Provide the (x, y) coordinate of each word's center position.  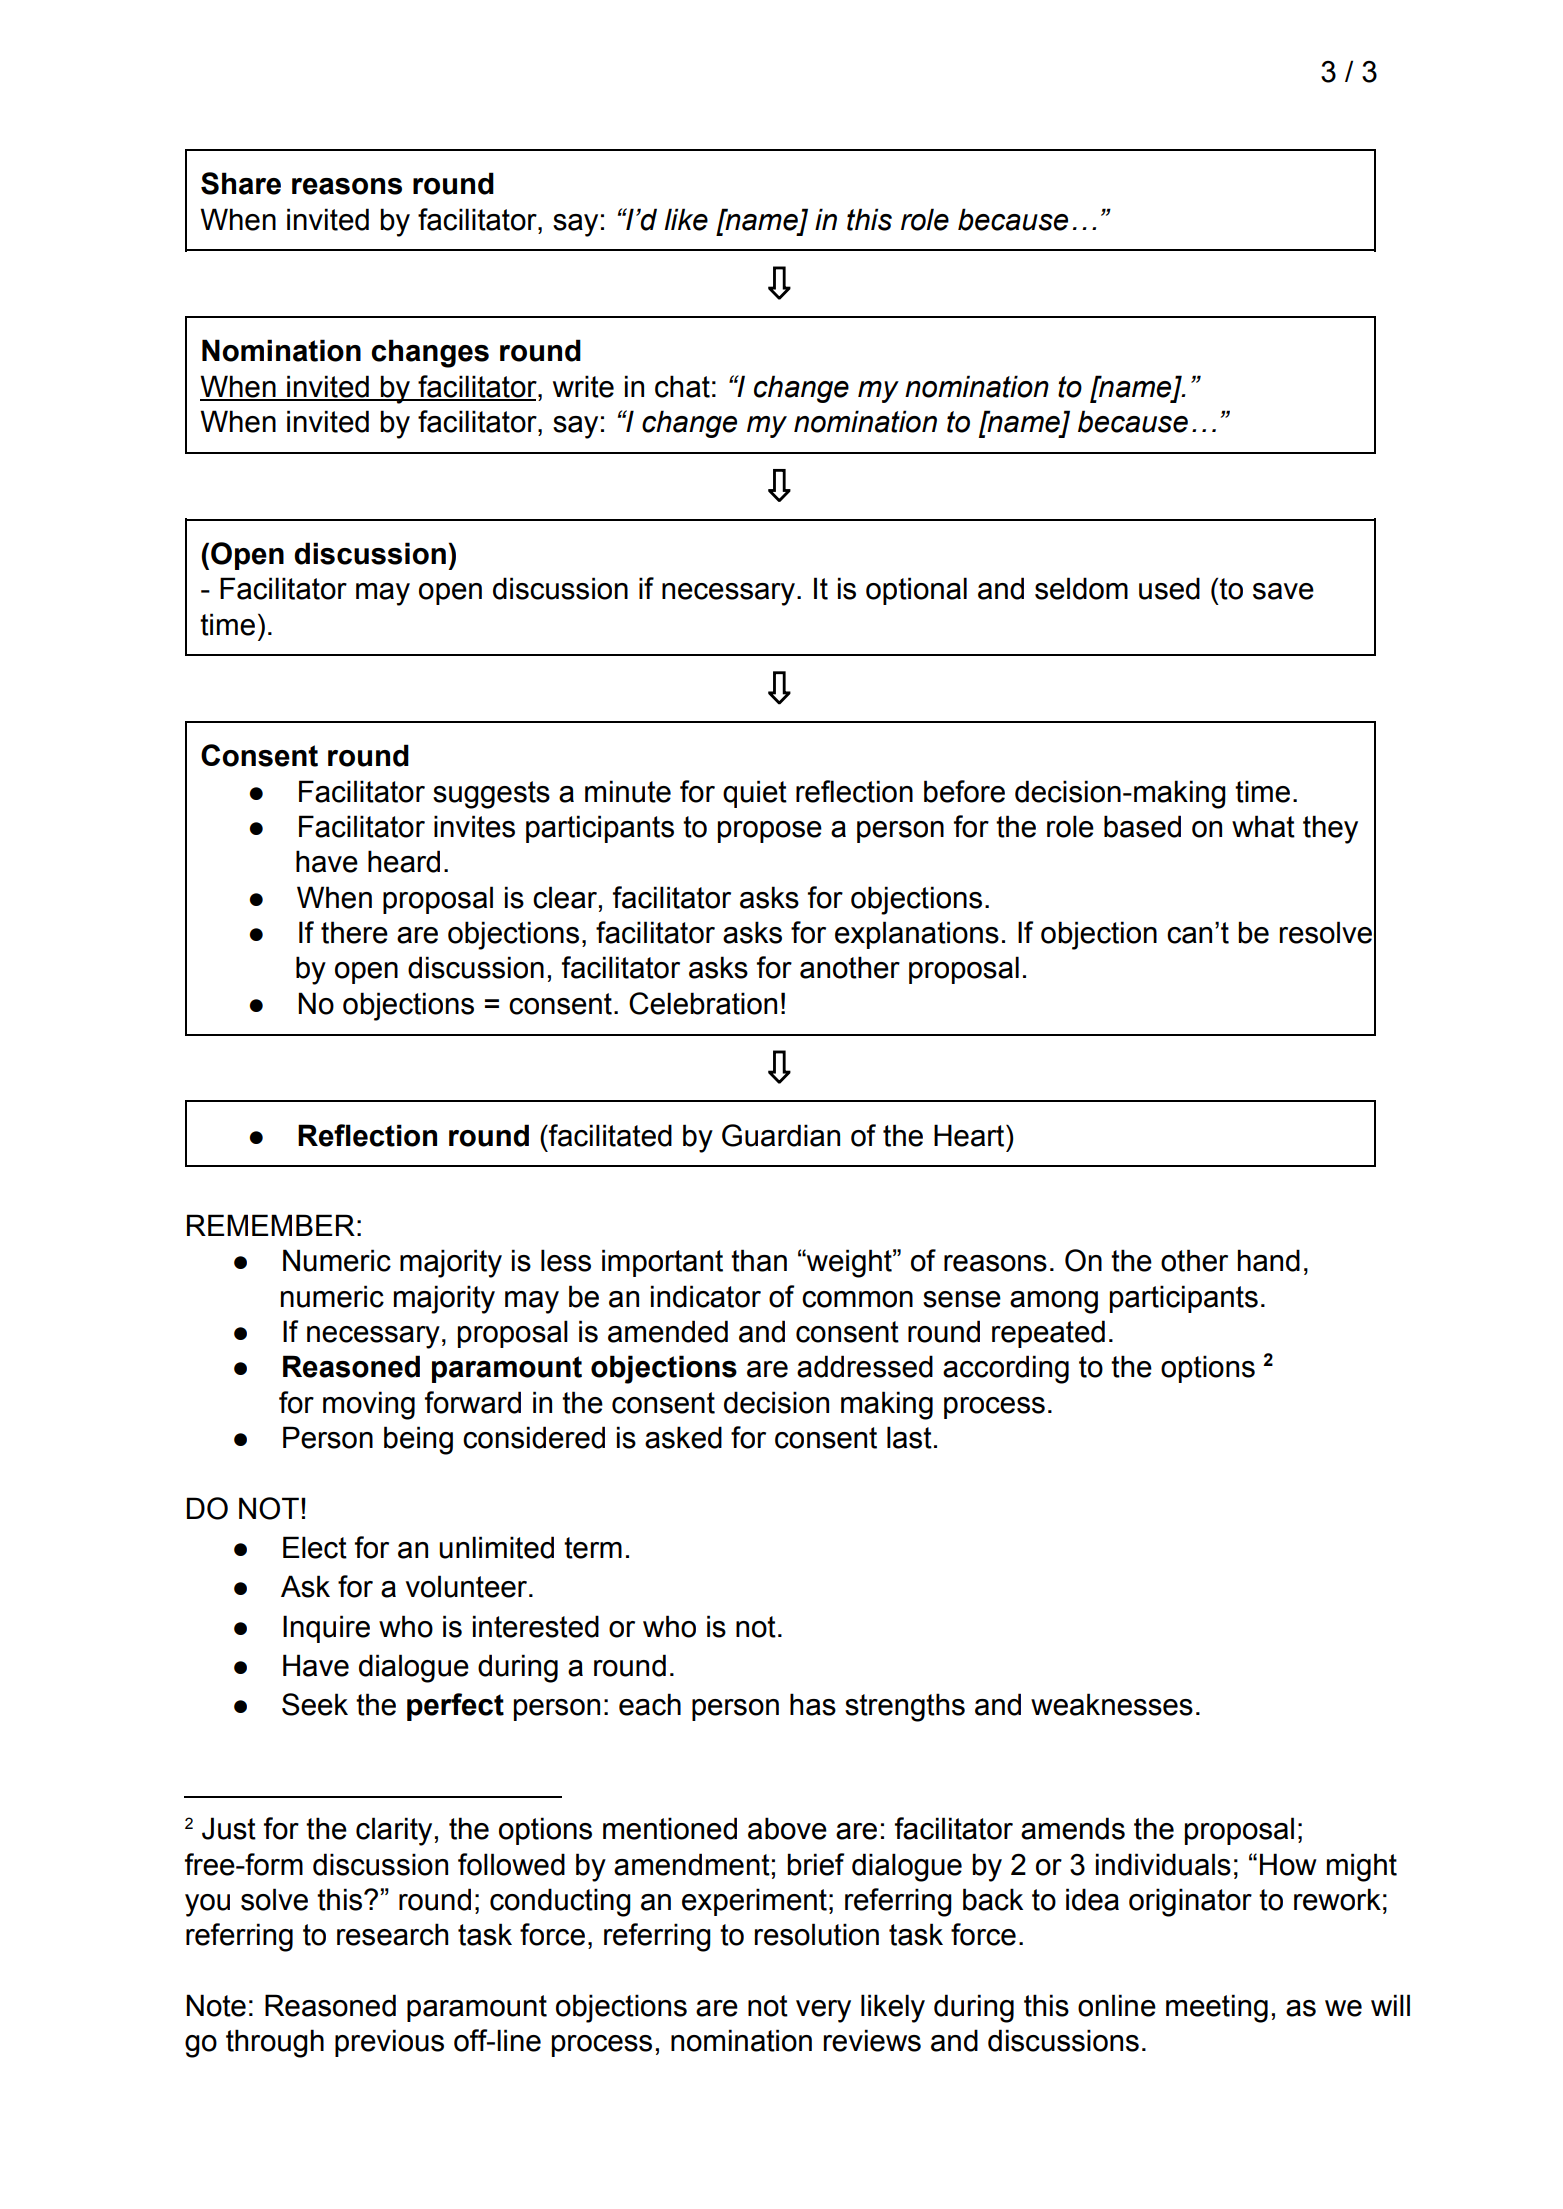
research (392, 1934)
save (1283, 591)
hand (1269, 1260)
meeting (1217, 2008)
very (823, 2011)
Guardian (781, 1135)
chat (682, 386)
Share (241, 183)
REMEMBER (271, 1225)
